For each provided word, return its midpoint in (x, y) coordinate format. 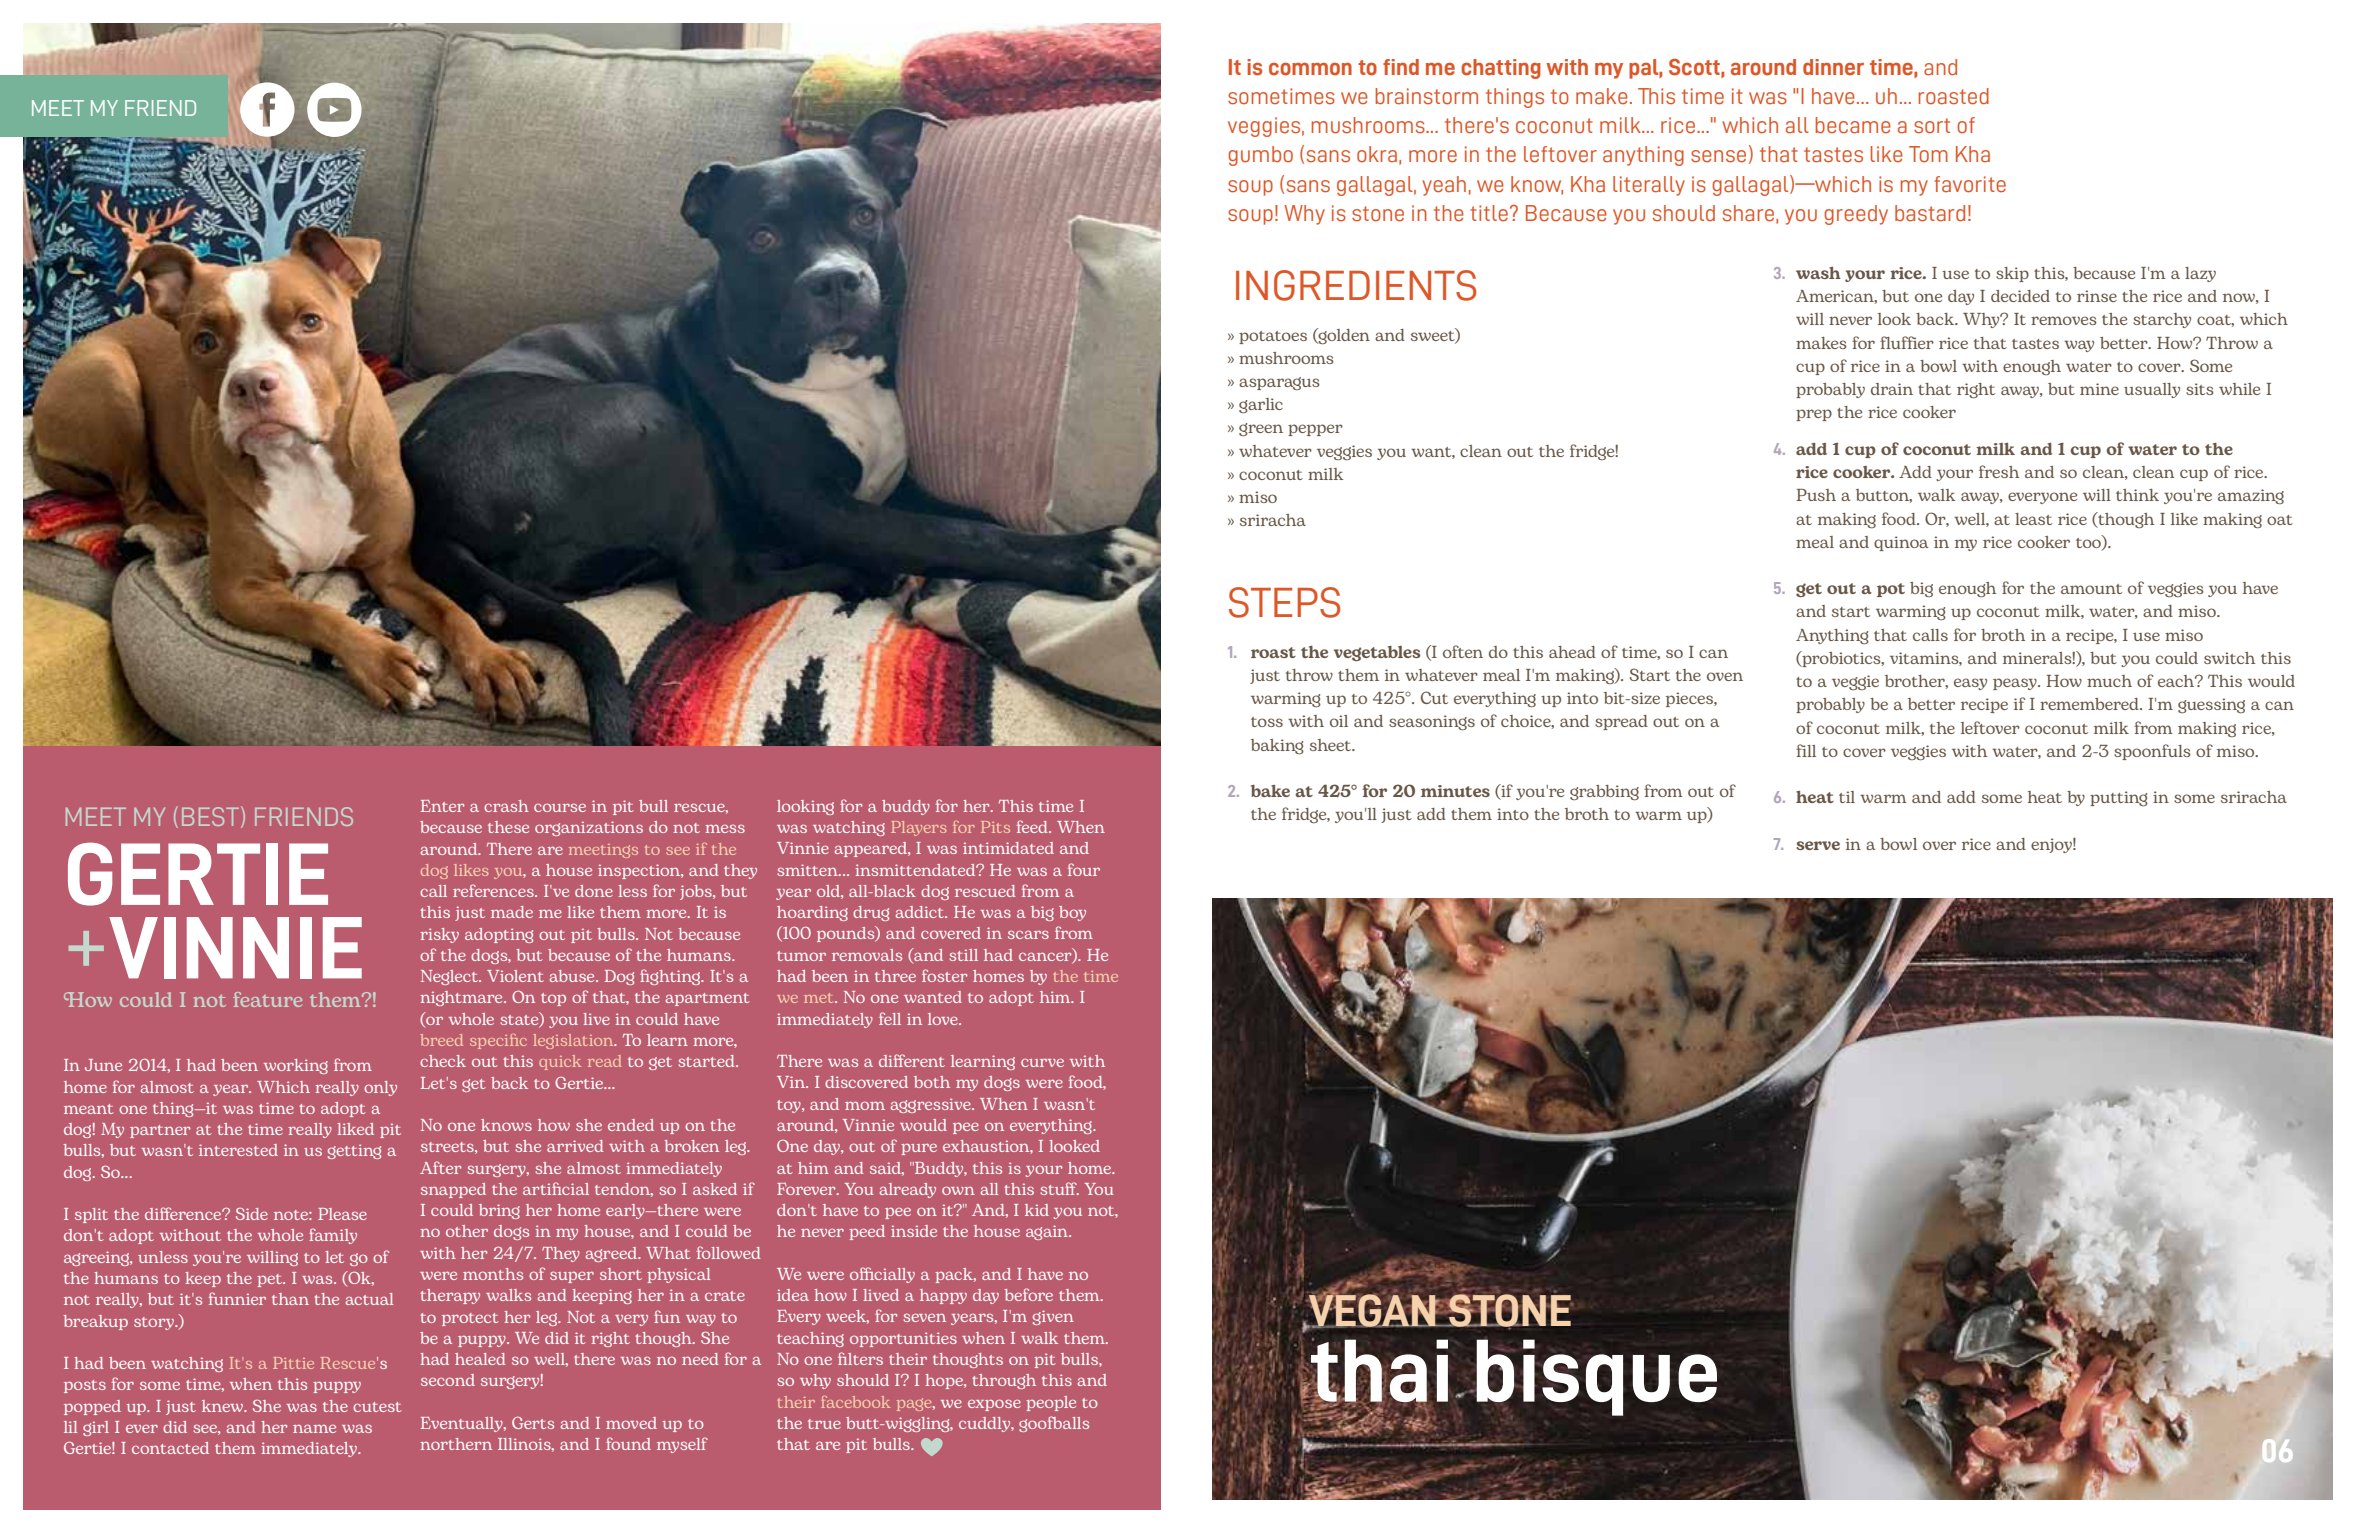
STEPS (1284, 602)
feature (267, 999)
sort (1932, 126)
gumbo (1260, 156)
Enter (442, 806)
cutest (377, 1407)
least (2033, 519)
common (1310, 69)
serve (1818, 845)
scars (1028, 934)
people (1051, 1403)
